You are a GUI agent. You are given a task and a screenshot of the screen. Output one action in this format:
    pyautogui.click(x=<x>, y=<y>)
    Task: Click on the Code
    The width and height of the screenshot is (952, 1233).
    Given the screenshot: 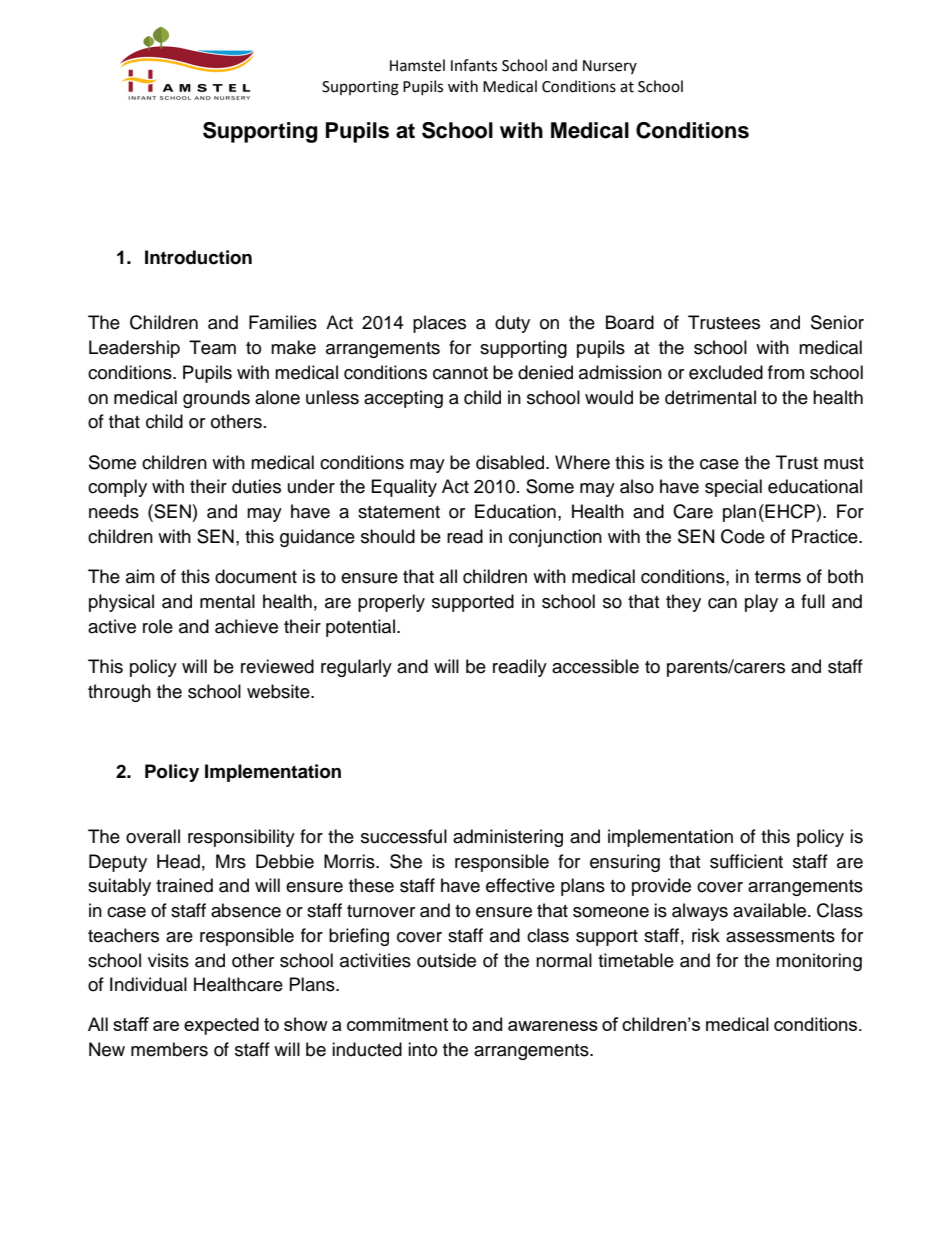 What is the action you would take?
    pyautogui.click(x=743, y=536)
